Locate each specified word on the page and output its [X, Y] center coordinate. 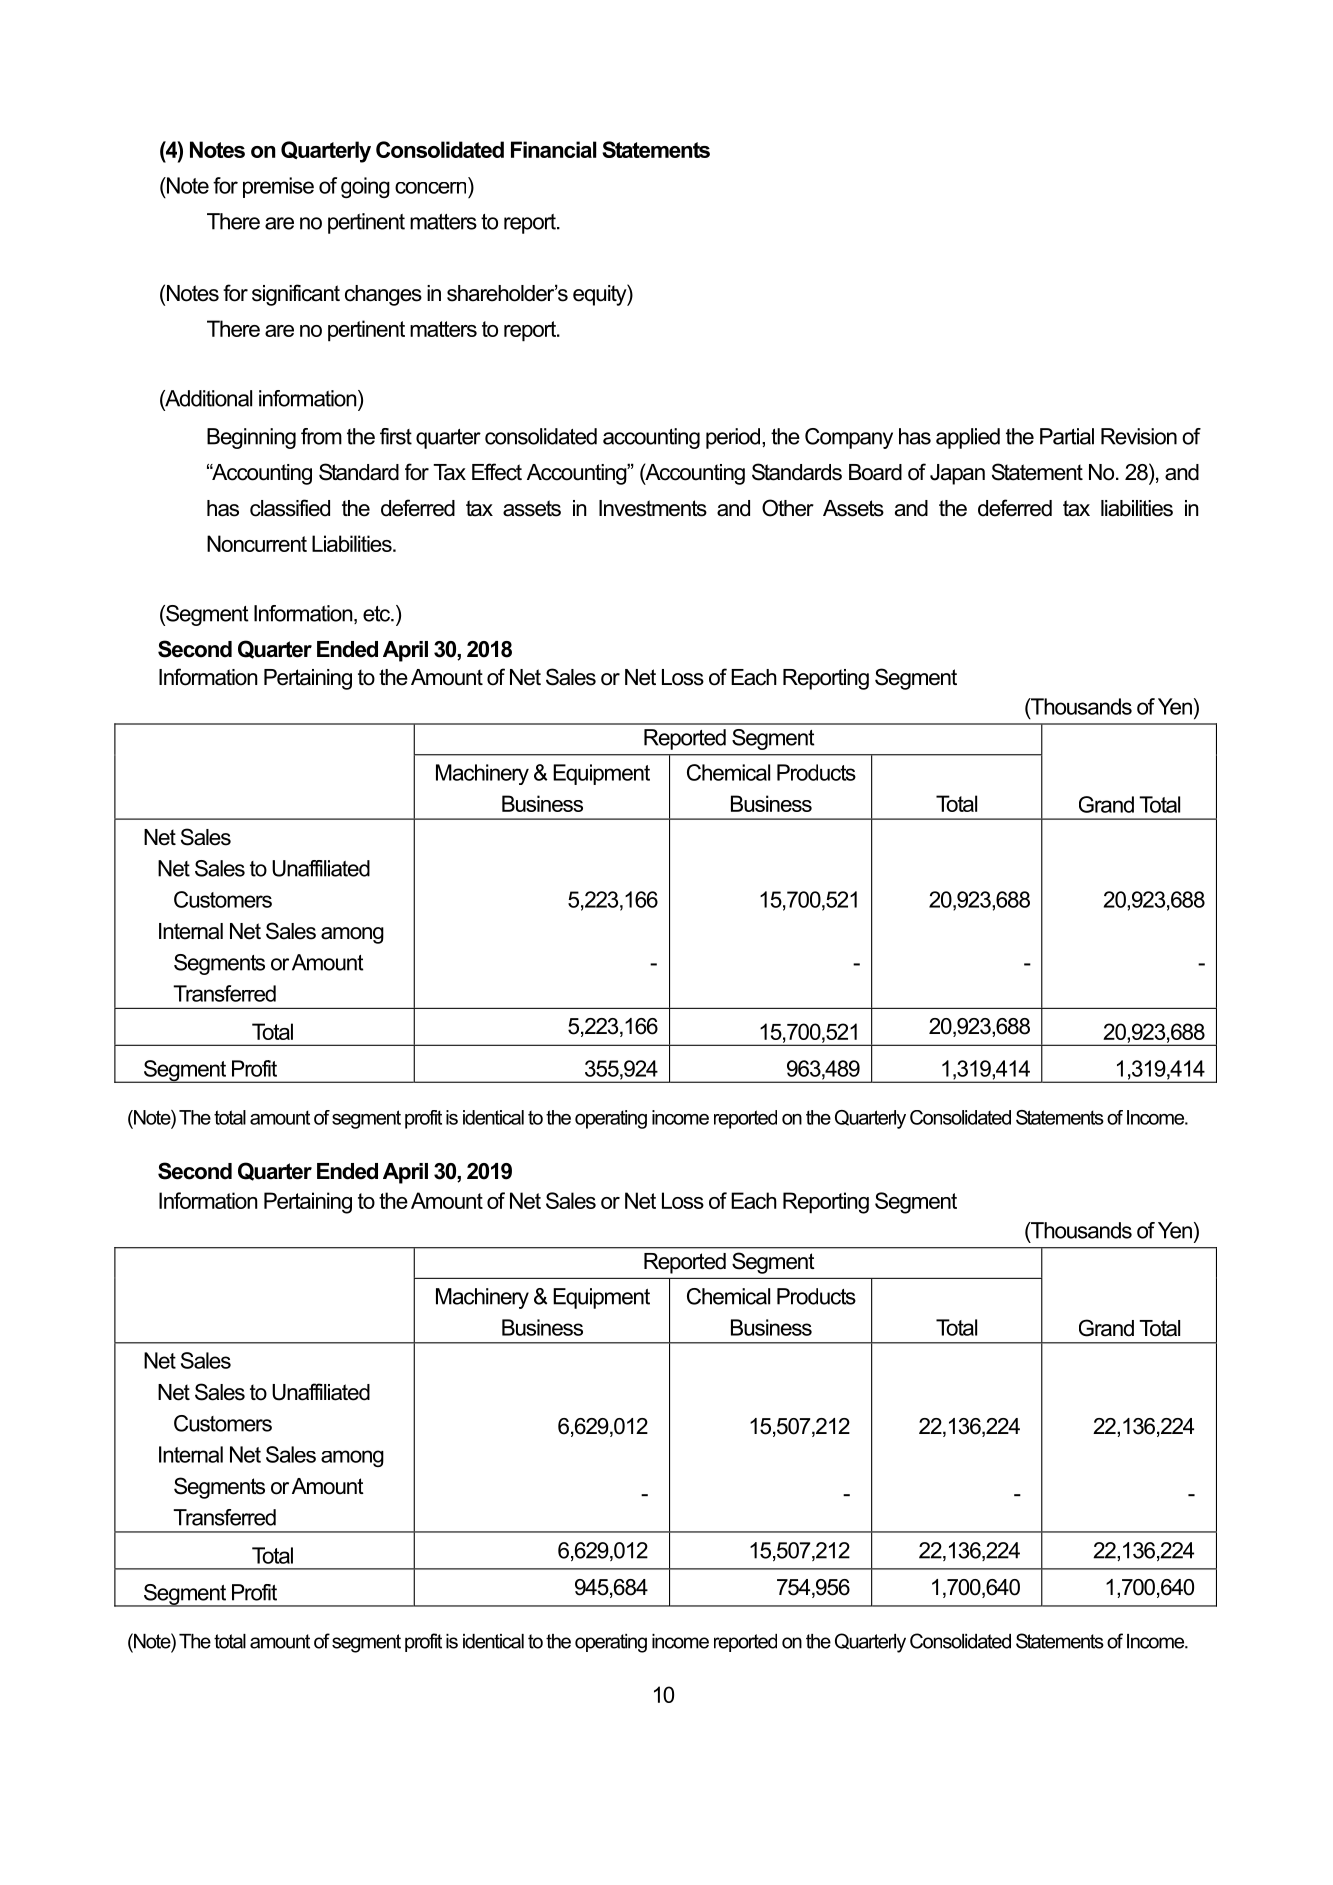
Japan [957, 474]
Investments [653, 508]
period [734, 438]
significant [296, 295]
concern [430, 188]
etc [378, 614]
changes [383, 295]
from [321, 436]
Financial [553, 149]
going [365, 187]
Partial [1067, 436]
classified [290, 508]
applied [968, 438]
